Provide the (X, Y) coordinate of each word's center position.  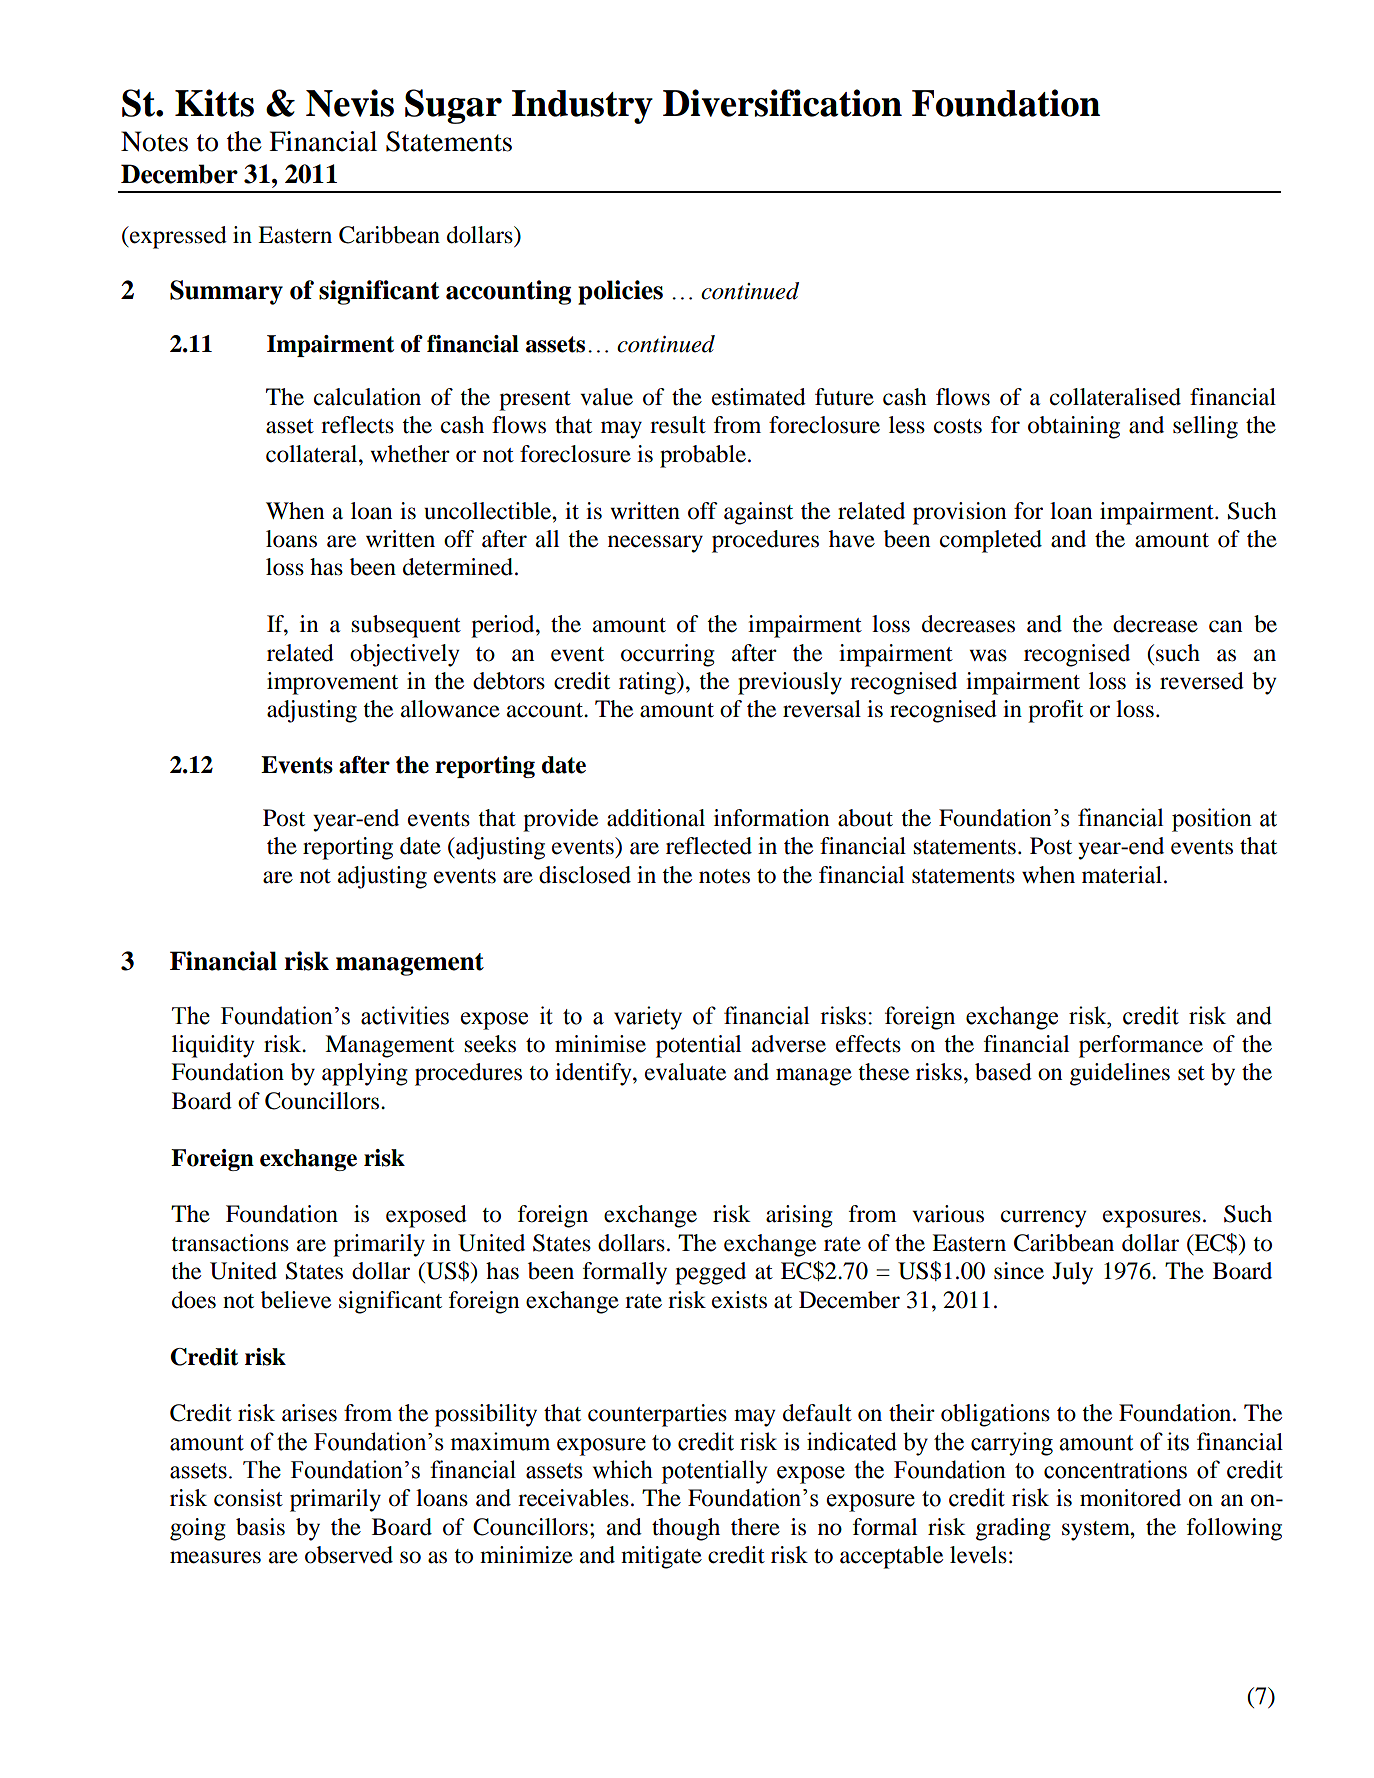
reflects (357, 425)
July (1072, 1273)
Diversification (782, 103)
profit (1055, 711)
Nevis (350, 103)
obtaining (1074, 427)
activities (405, 1015)
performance (1141, 1046)
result (678, 425)
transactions (230, 1243)
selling (1205, 427)
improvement (332, 683)
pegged (710, 1273)
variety (648, 1018)
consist (248, 1498)
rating (648, 683)
